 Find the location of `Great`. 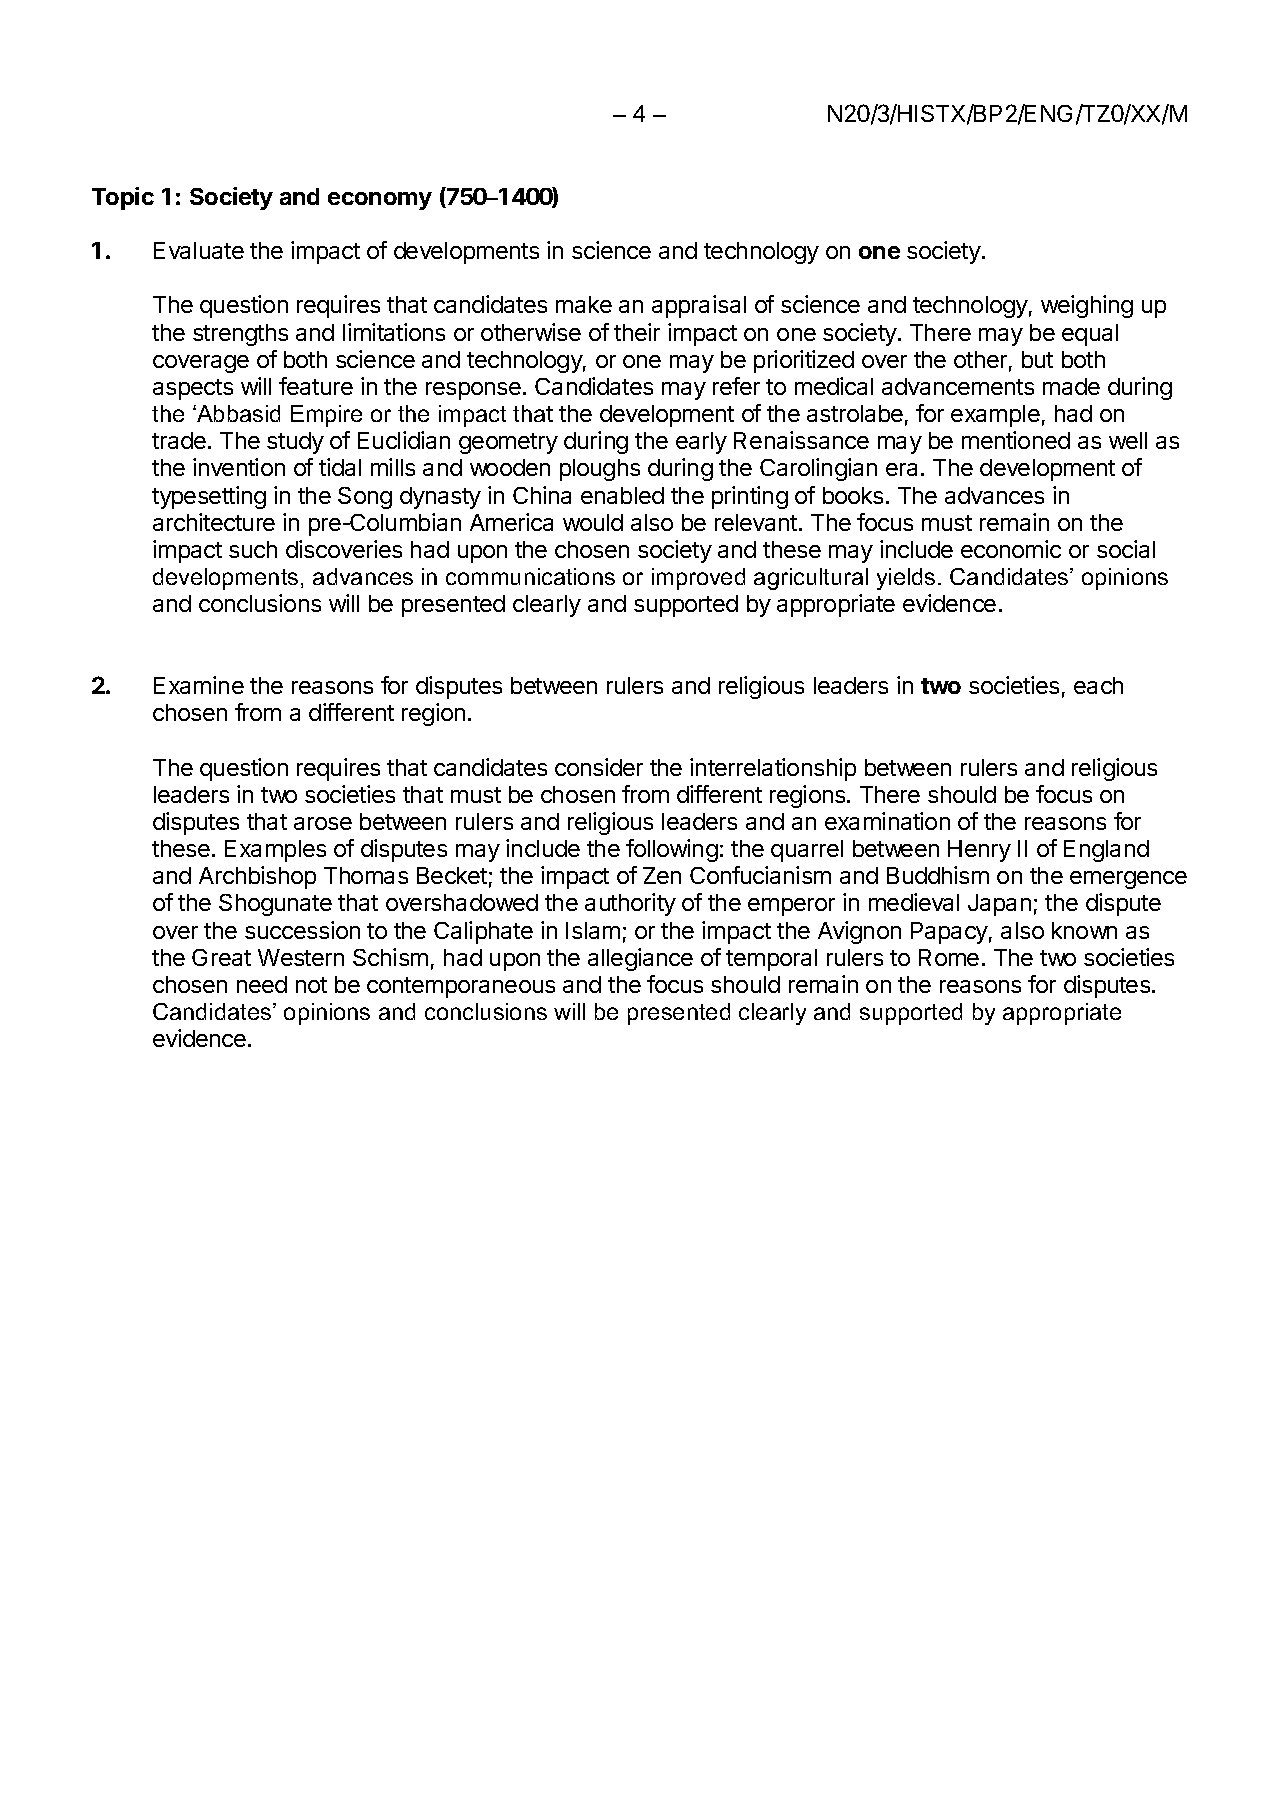

Great is located at coordinates (221, 957).
